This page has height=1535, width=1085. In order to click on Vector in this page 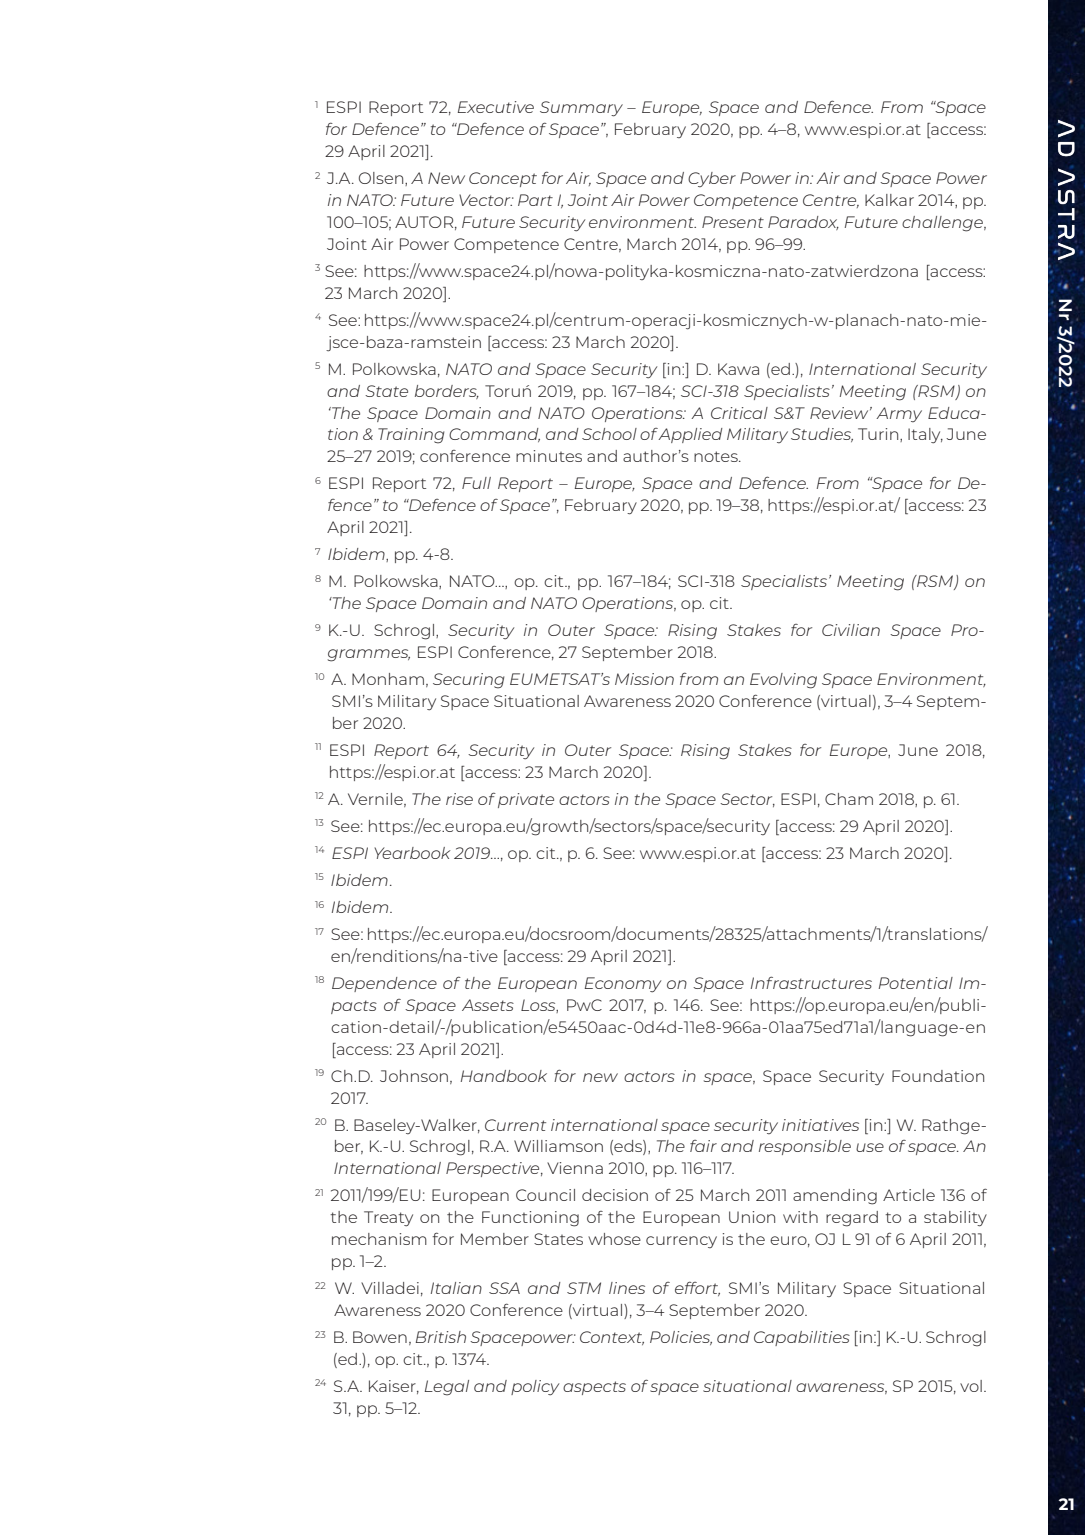, I will do `click(486, 200)`.
